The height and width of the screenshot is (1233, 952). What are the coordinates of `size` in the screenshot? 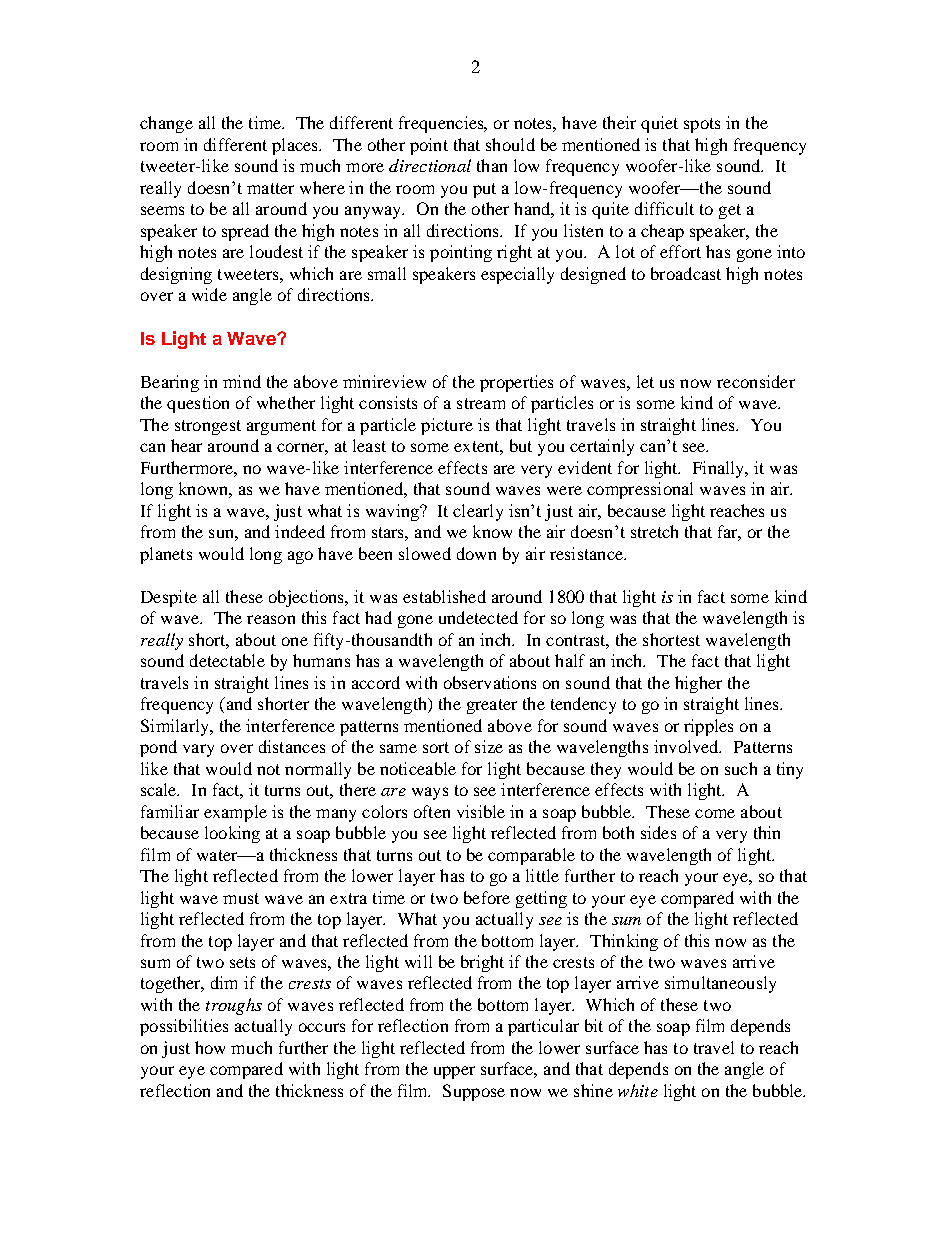 It's located at (489, 746).
